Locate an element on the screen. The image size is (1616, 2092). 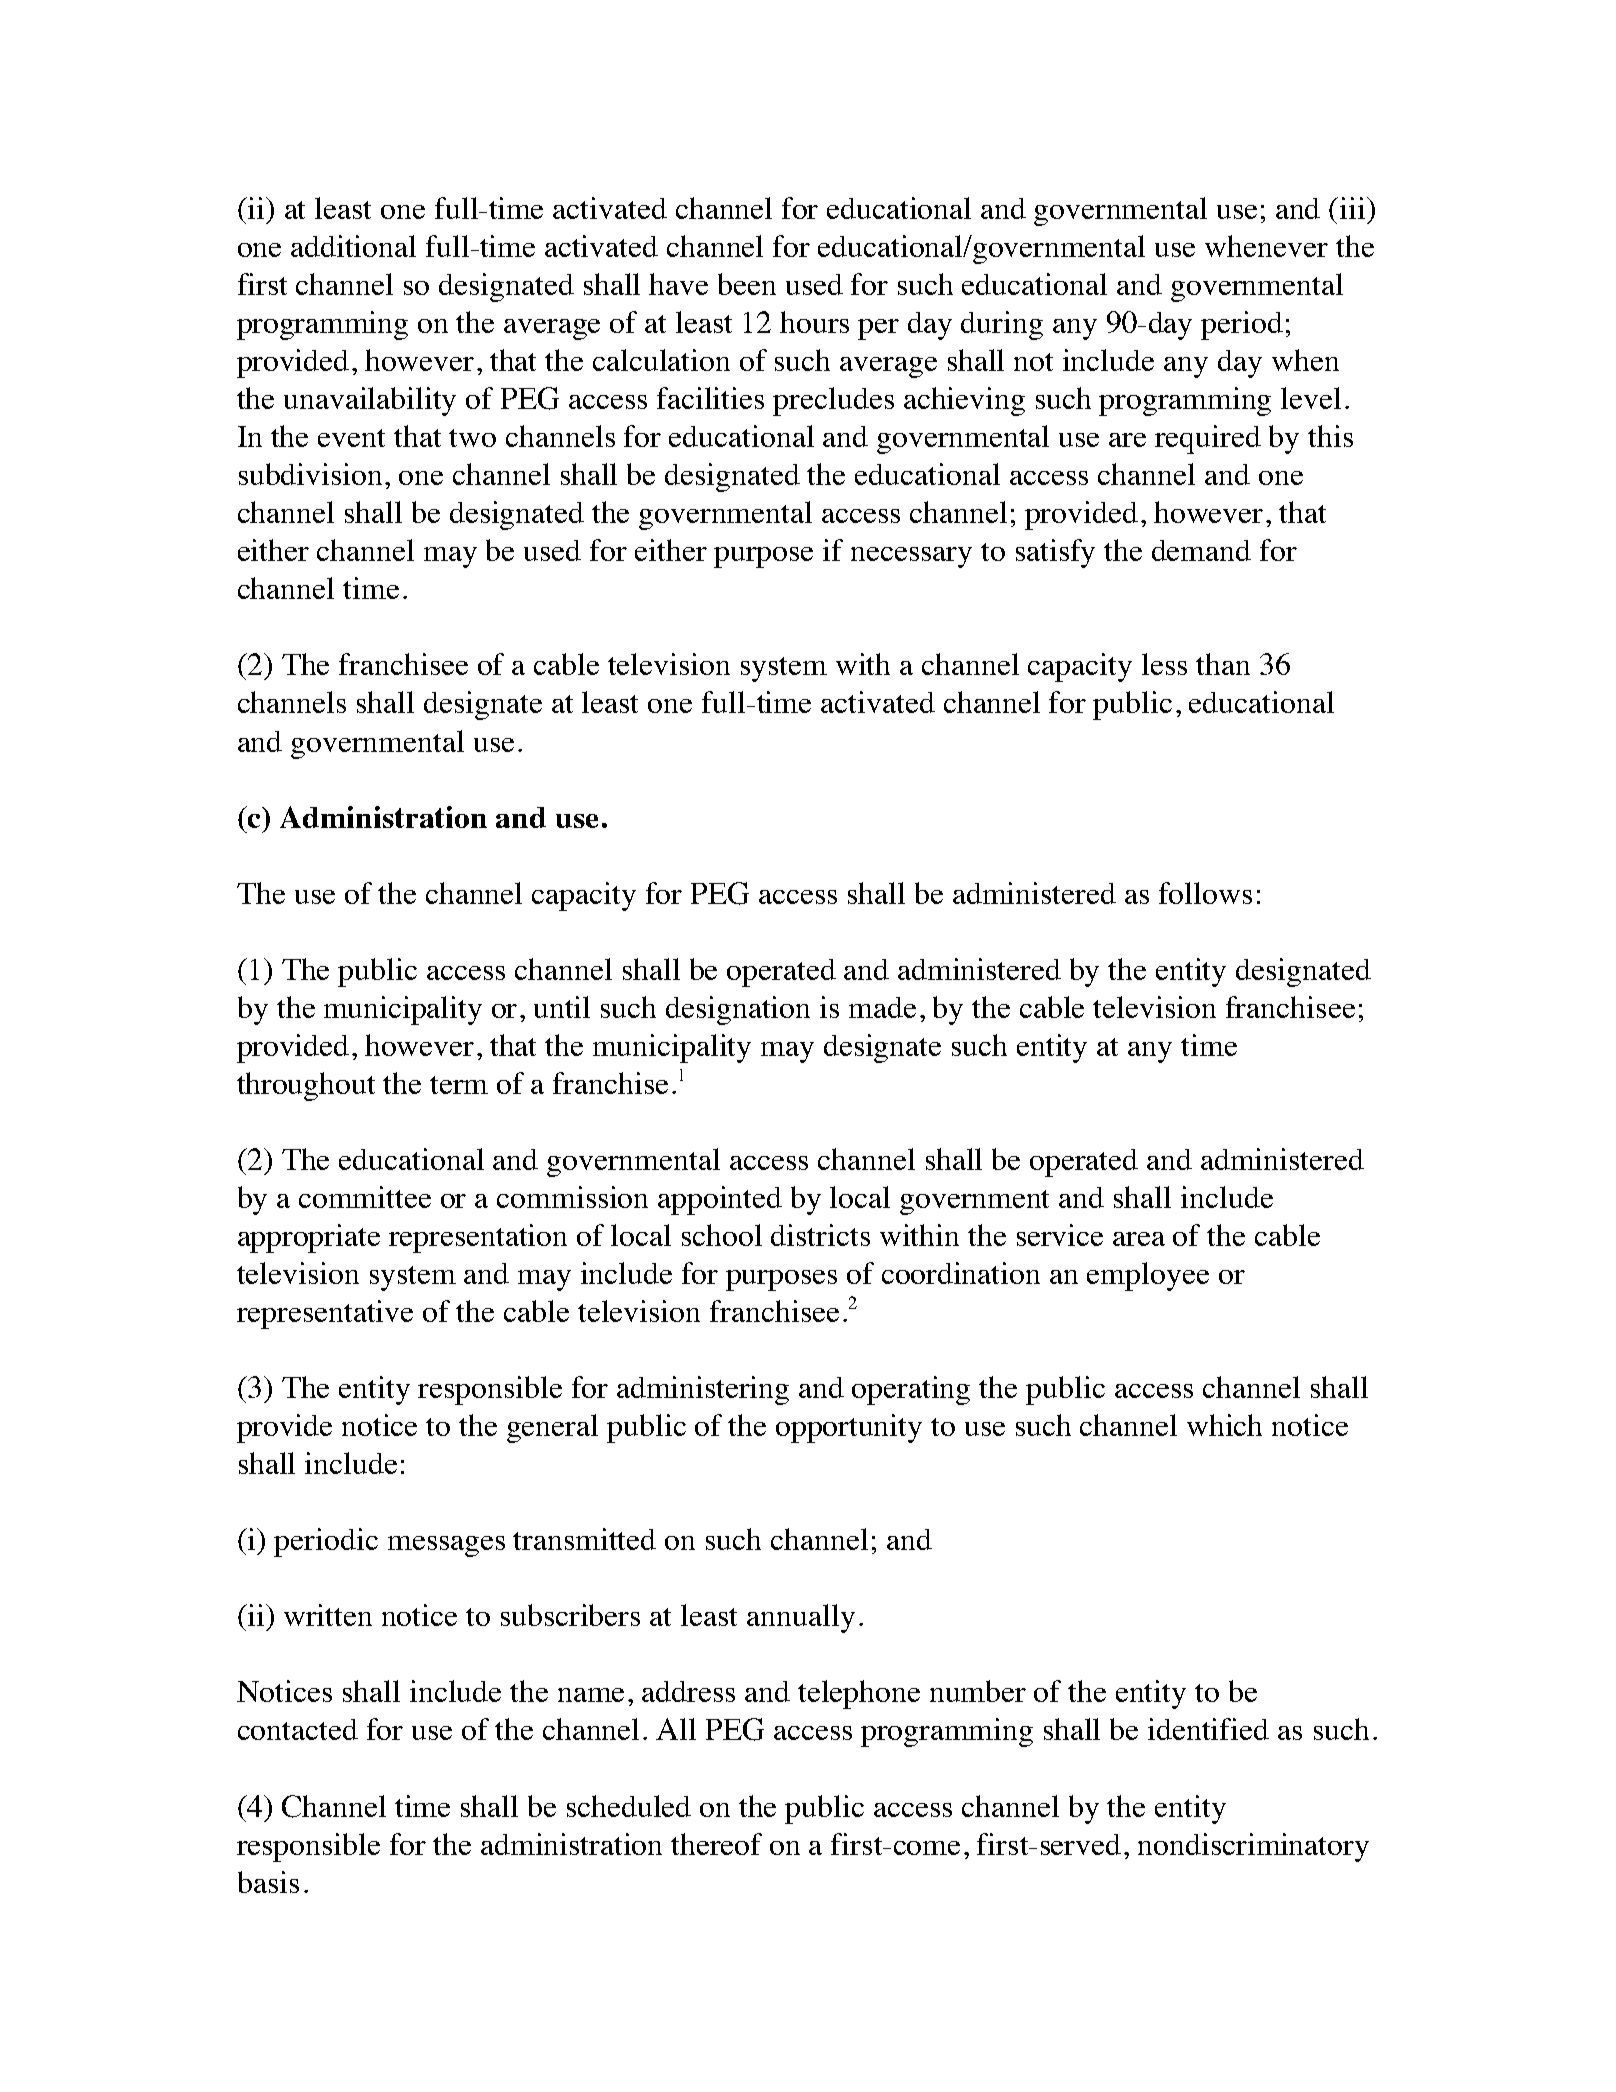
thereof is located at coordinates (716, 1844).
